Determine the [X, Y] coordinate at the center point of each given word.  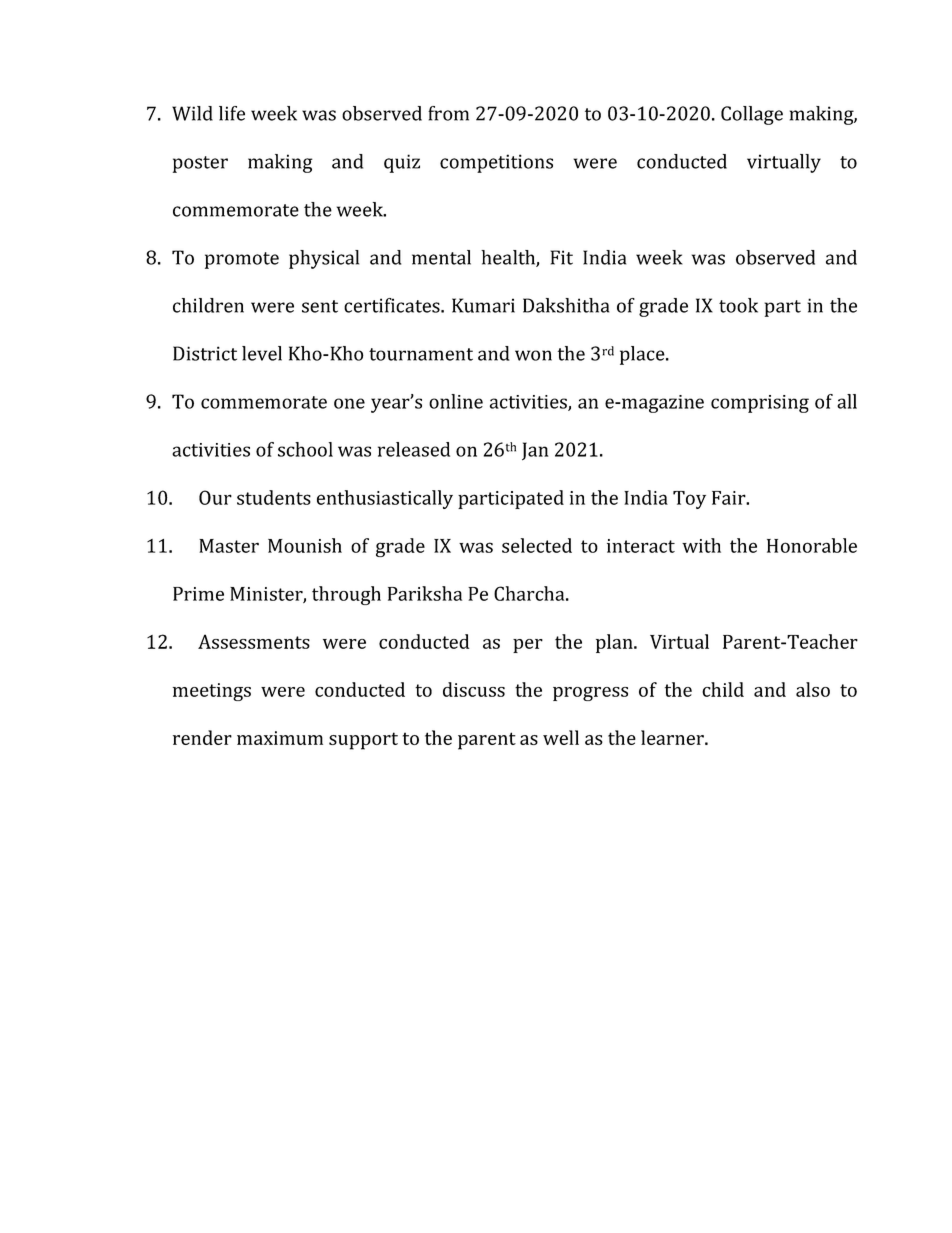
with [701, 545]
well [561, 737]
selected [537, 545]
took [738, 305]
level [262, 353]
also [813, 689]
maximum [280, 738]
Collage [752, 115]
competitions [496, 163]
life [232, 113]
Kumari [483, 305]
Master [229, 546]
